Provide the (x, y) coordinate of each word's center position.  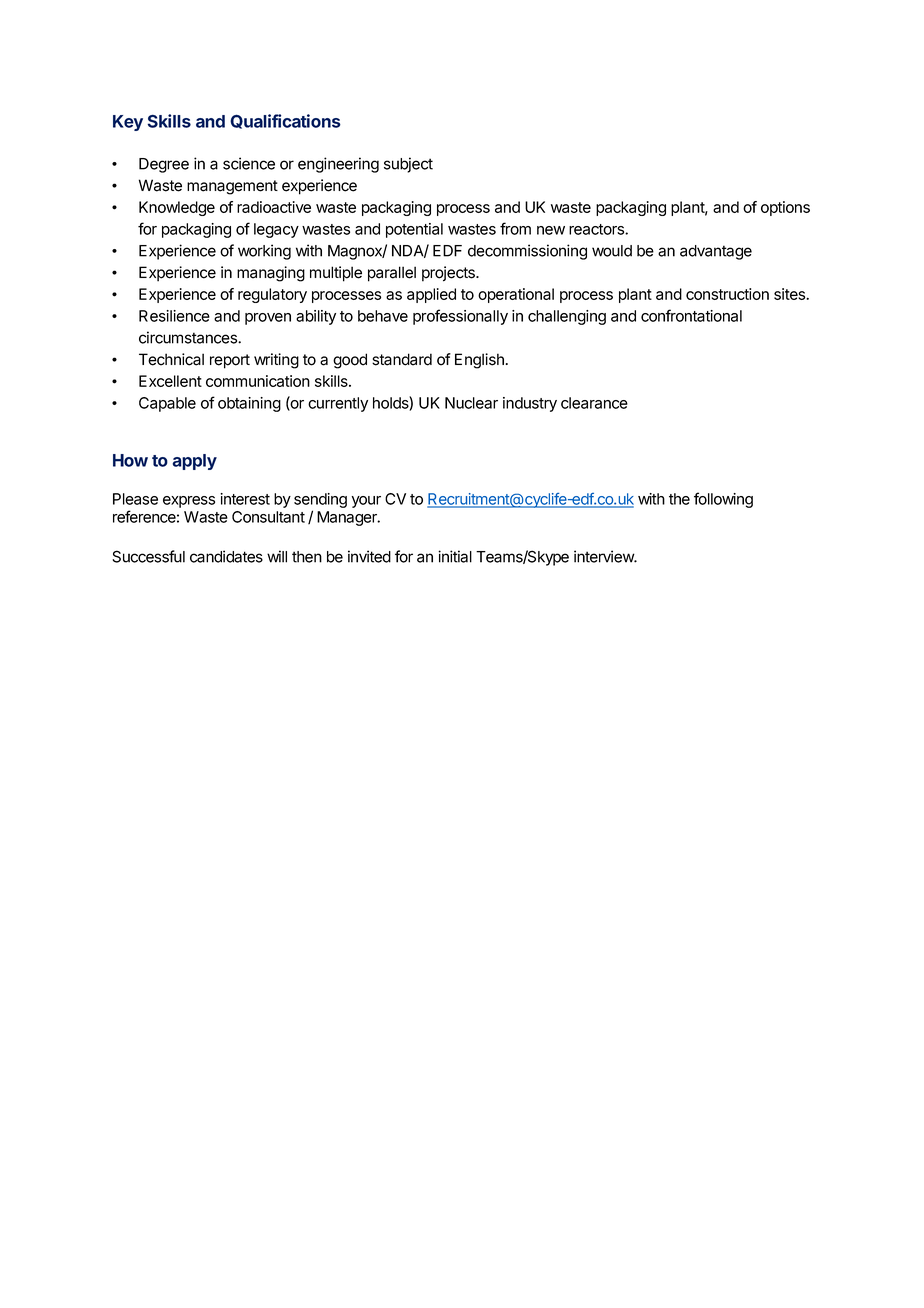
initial (455, 556)
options (785, 208)
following (723, 500)
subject (408, 165)
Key (128, 123)
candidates (226, 556)
